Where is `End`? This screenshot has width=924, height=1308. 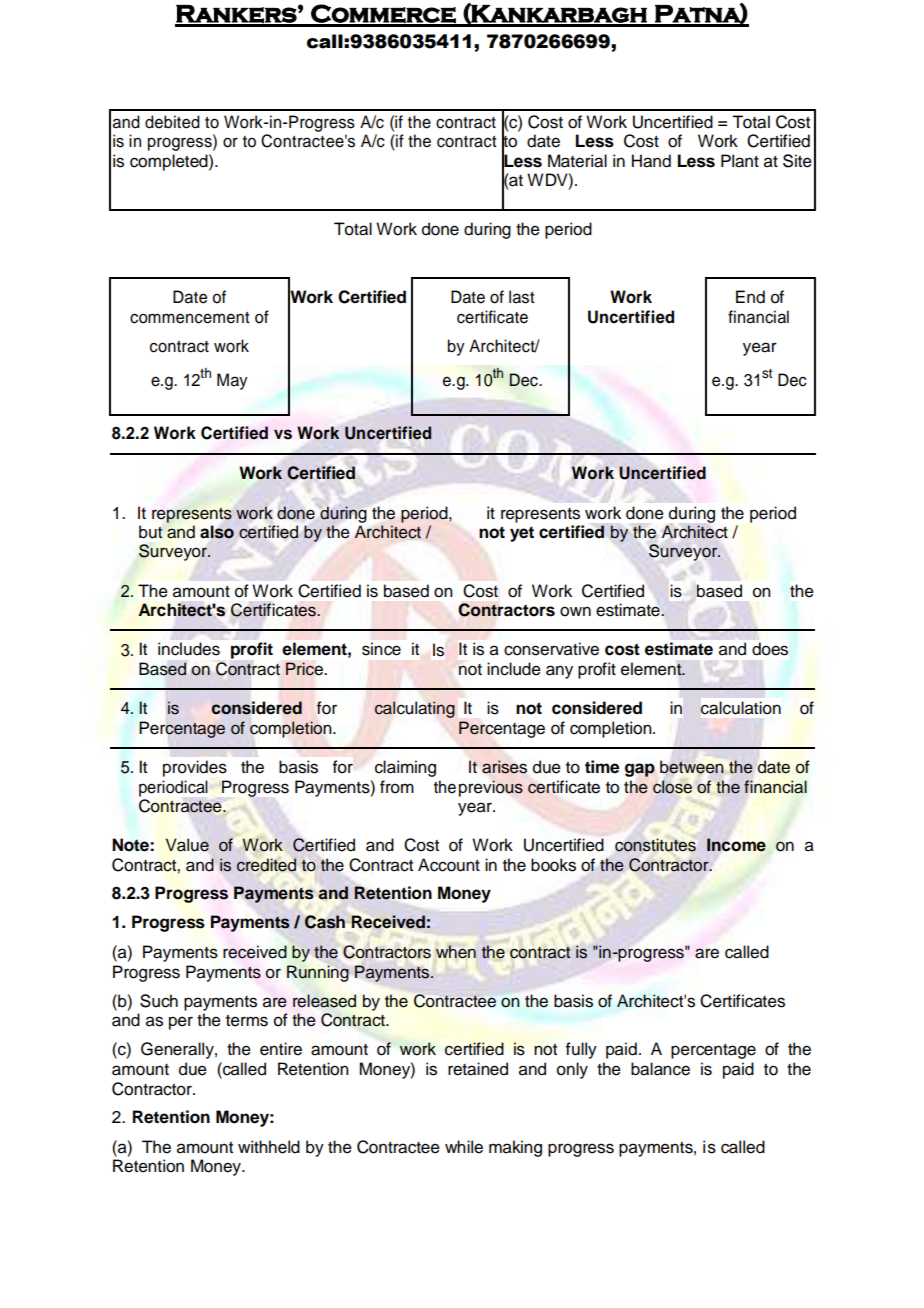
End is located at coordinates (750, 297).
